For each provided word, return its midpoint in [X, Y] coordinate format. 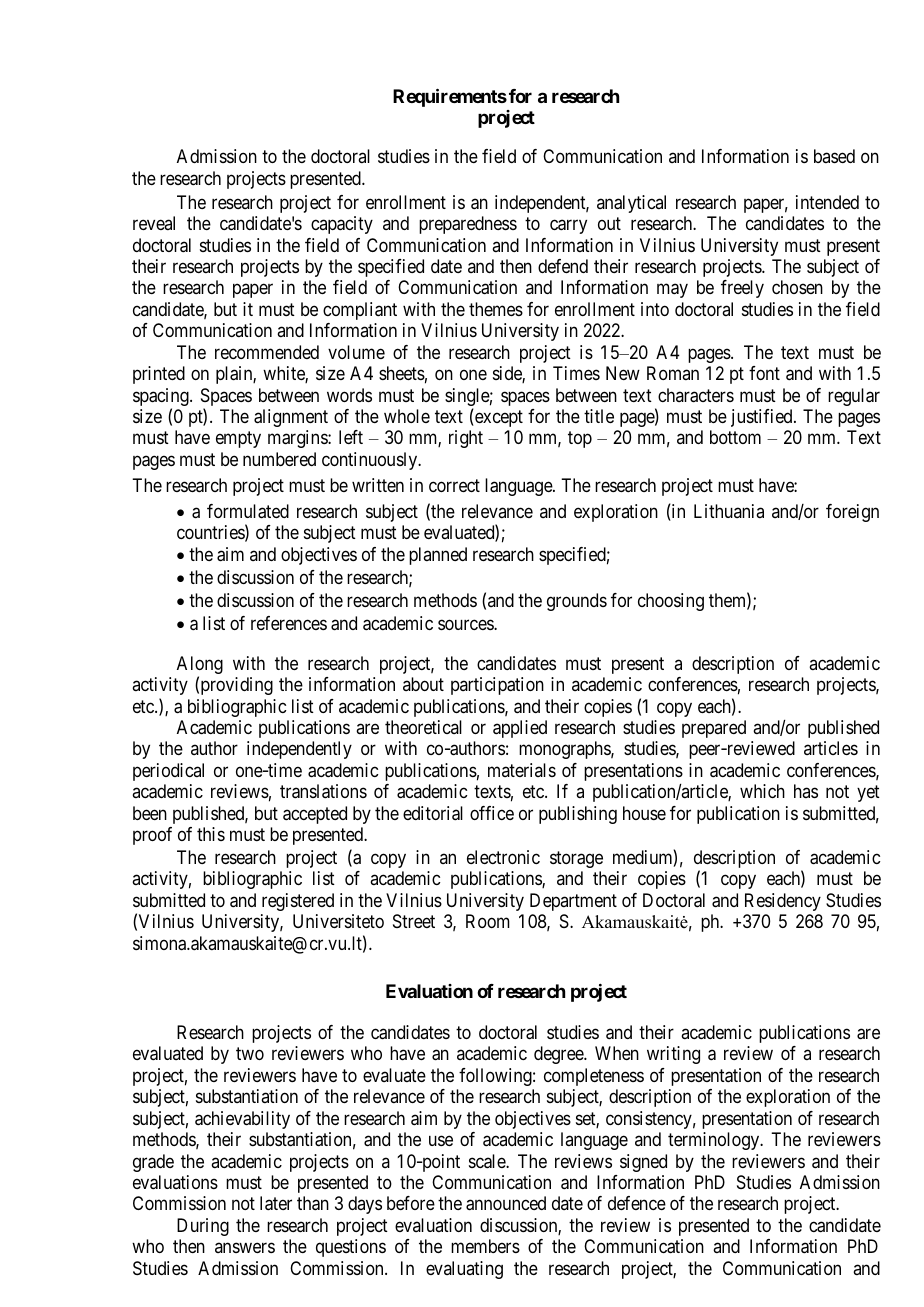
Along [200, 666]
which [762, 791]
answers [245, 1248]
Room [488, 921]
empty [238, 440]
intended [827, 202]
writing [673, 1055]
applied [520, 729]
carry [568, 227]
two [250, 1054]
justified [763, 418]
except [498, 418]
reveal [154, 223]
